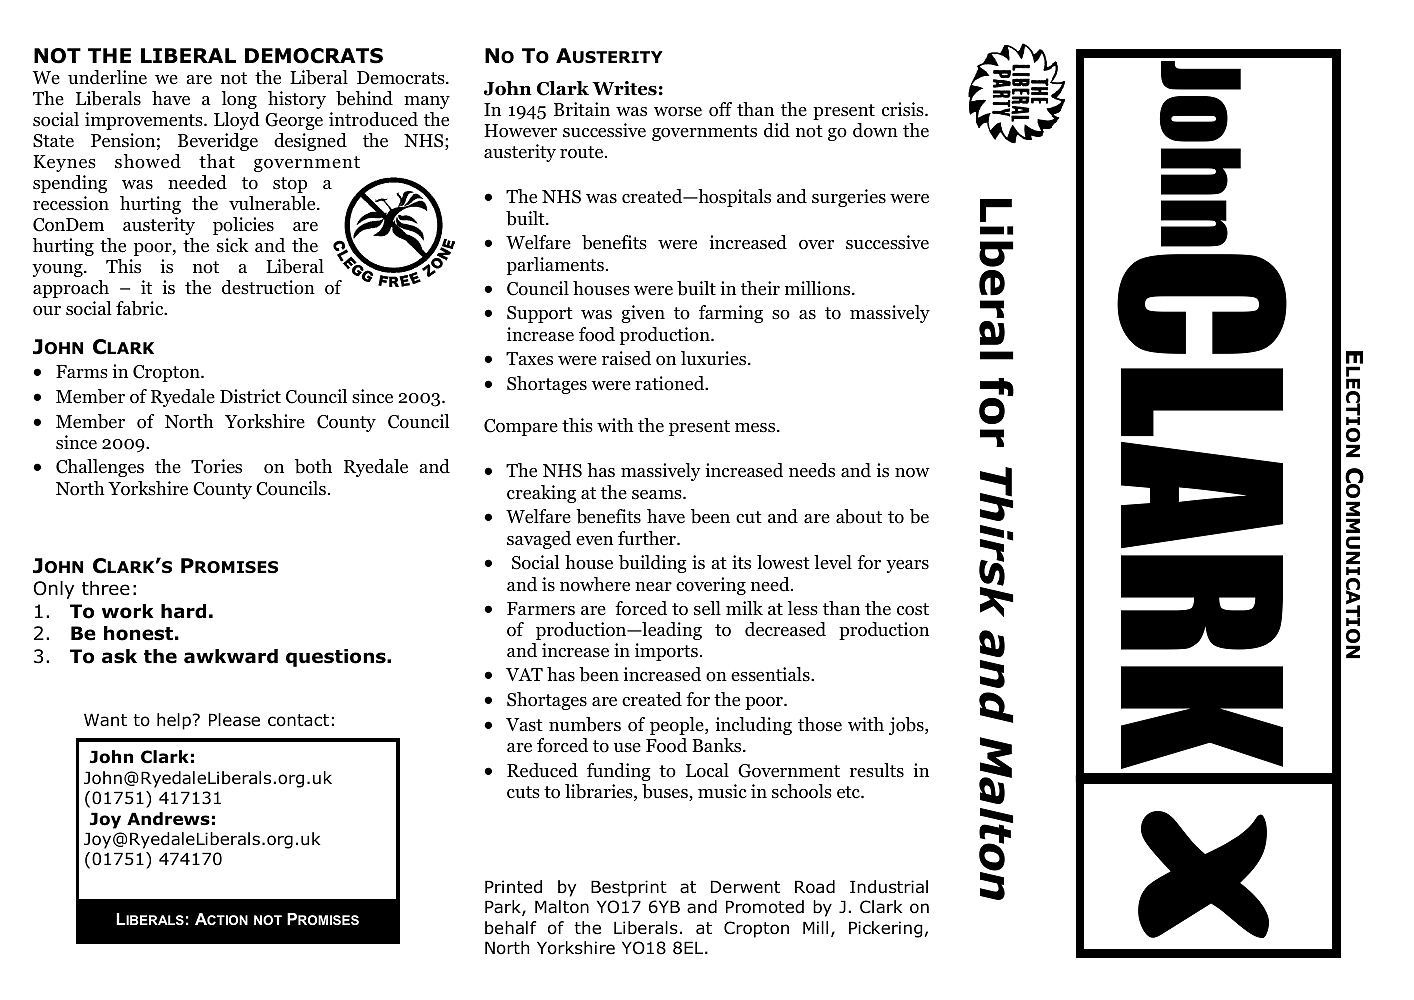 The image size is (1414, 1000). Describe the element at coordinates (541, 494) in the document. I see `creaking` at that location.
